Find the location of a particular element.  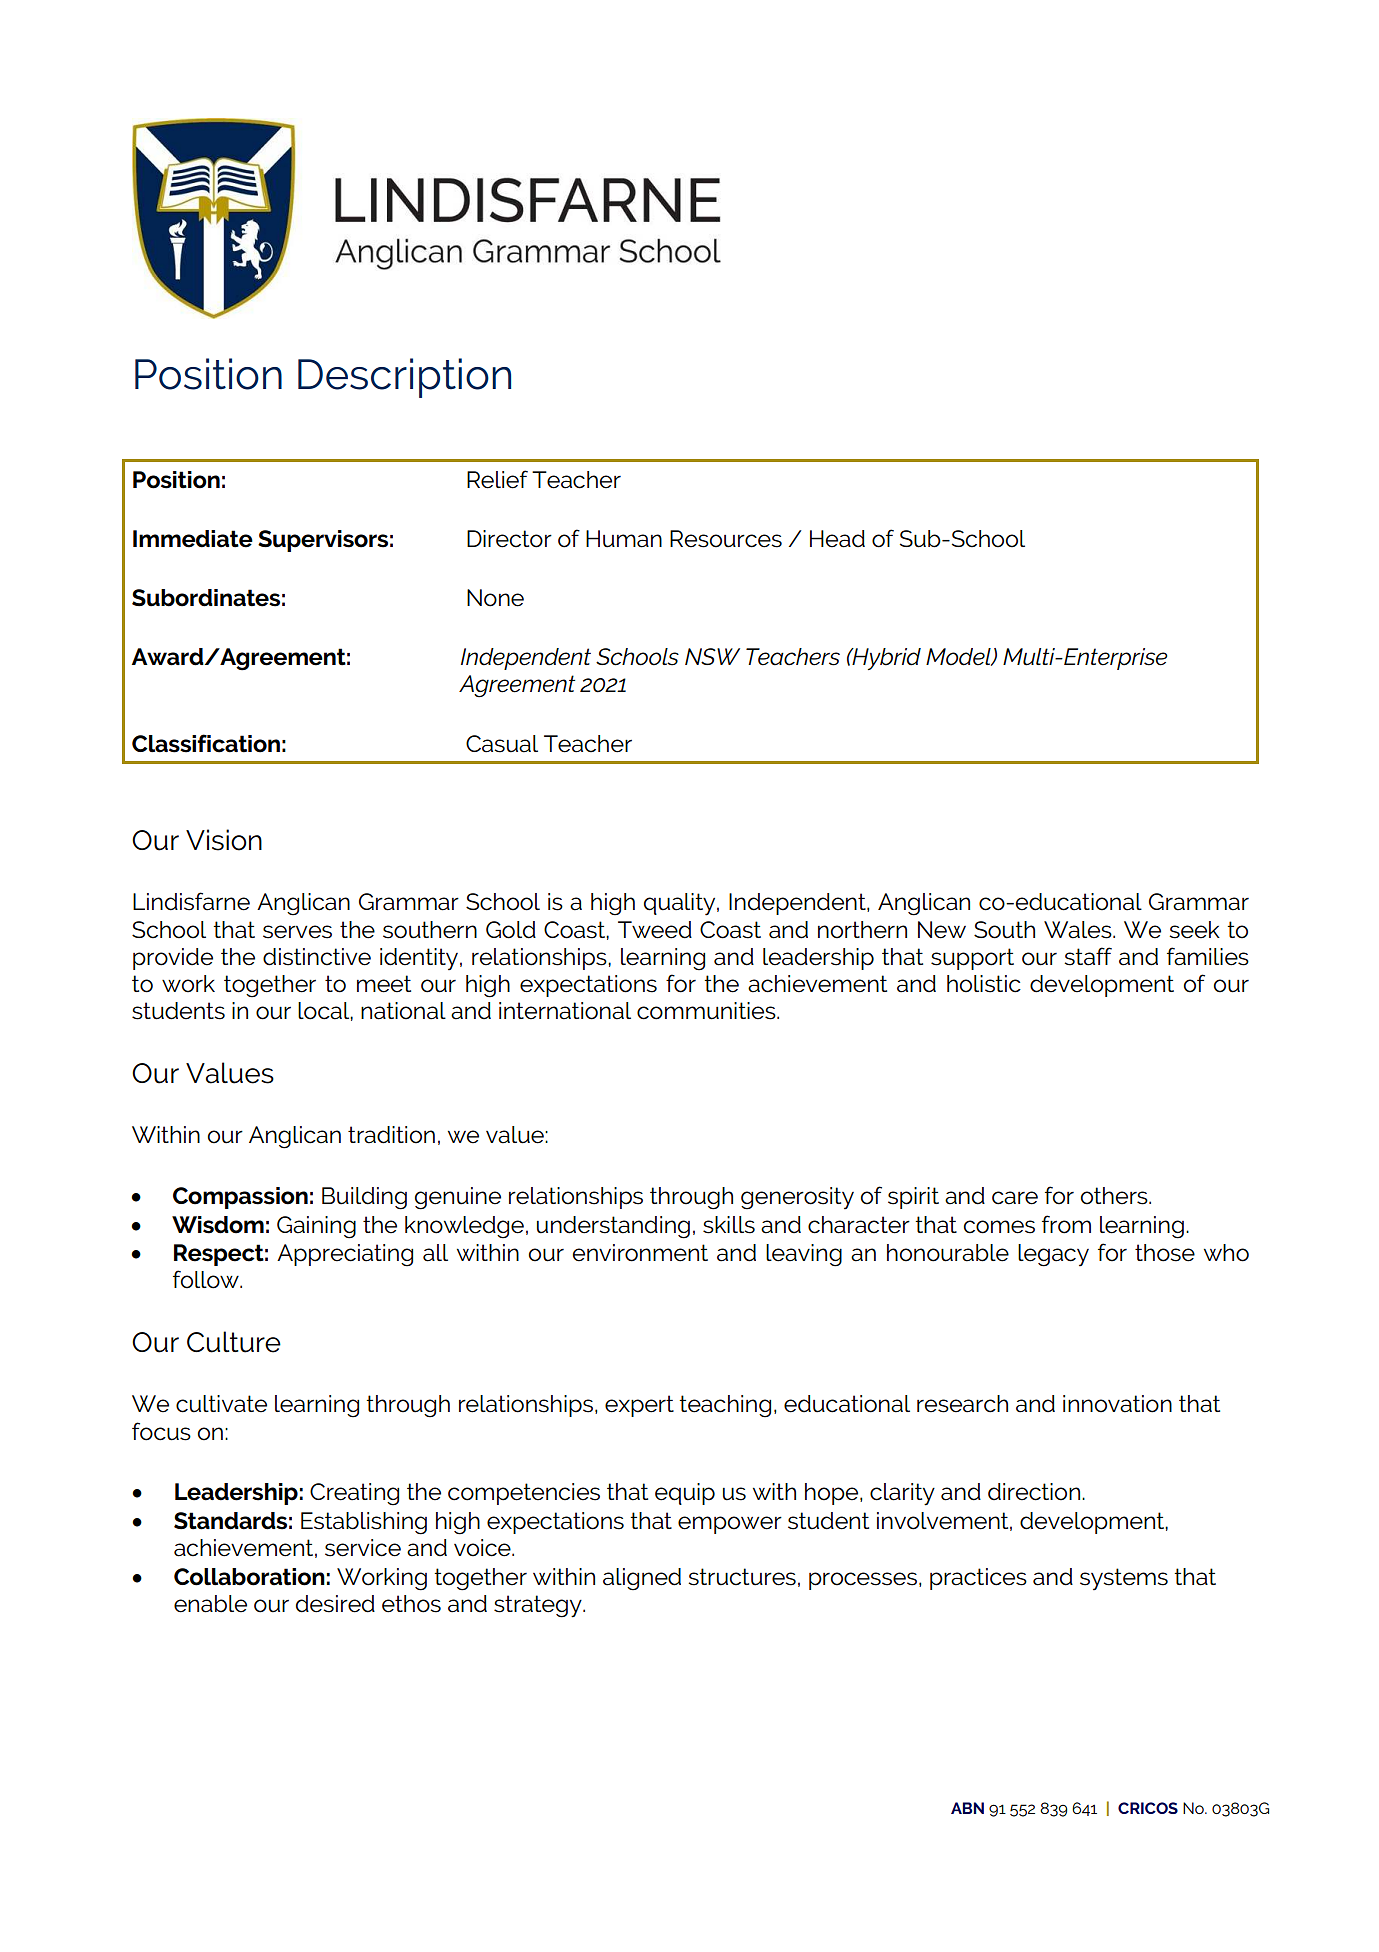

Tweed is located at coordinates (655, 930).
